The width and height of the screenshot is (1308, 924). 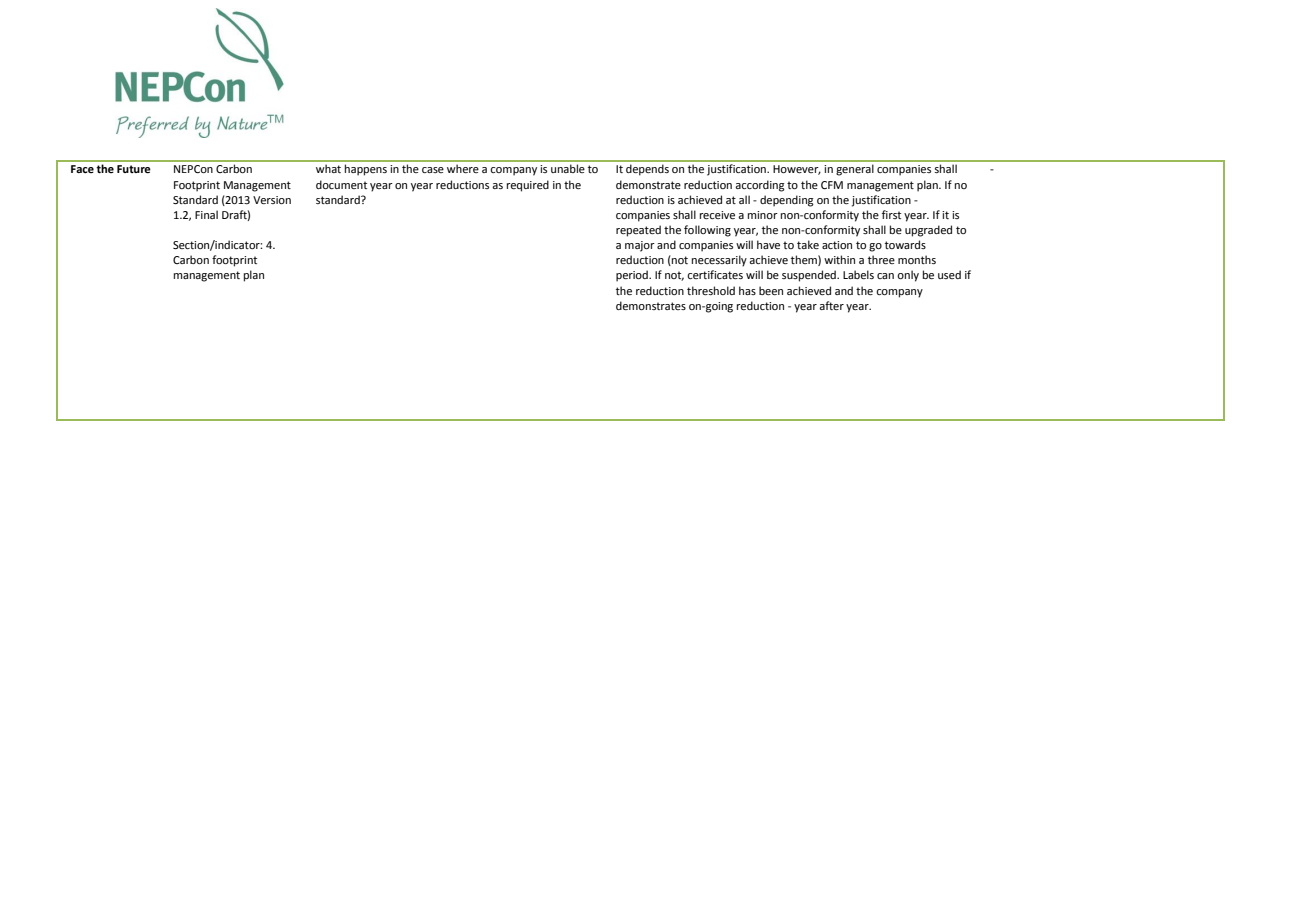 I want to click on receive, so click(x=717, y=215).
